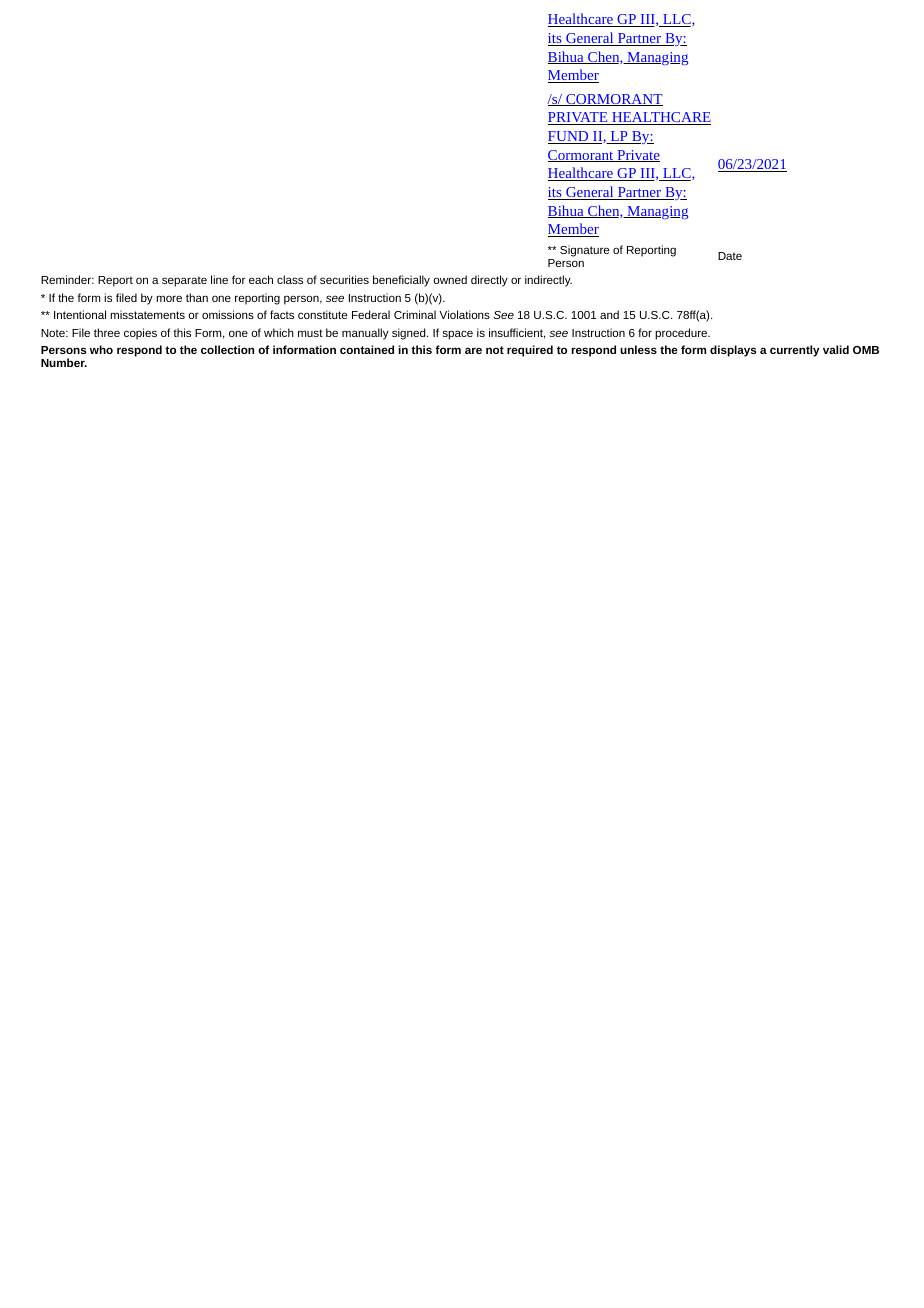  What do you see at coordinates (344, 279) in the screenshot?
I see `securities` at bounding box center [344, 279].
